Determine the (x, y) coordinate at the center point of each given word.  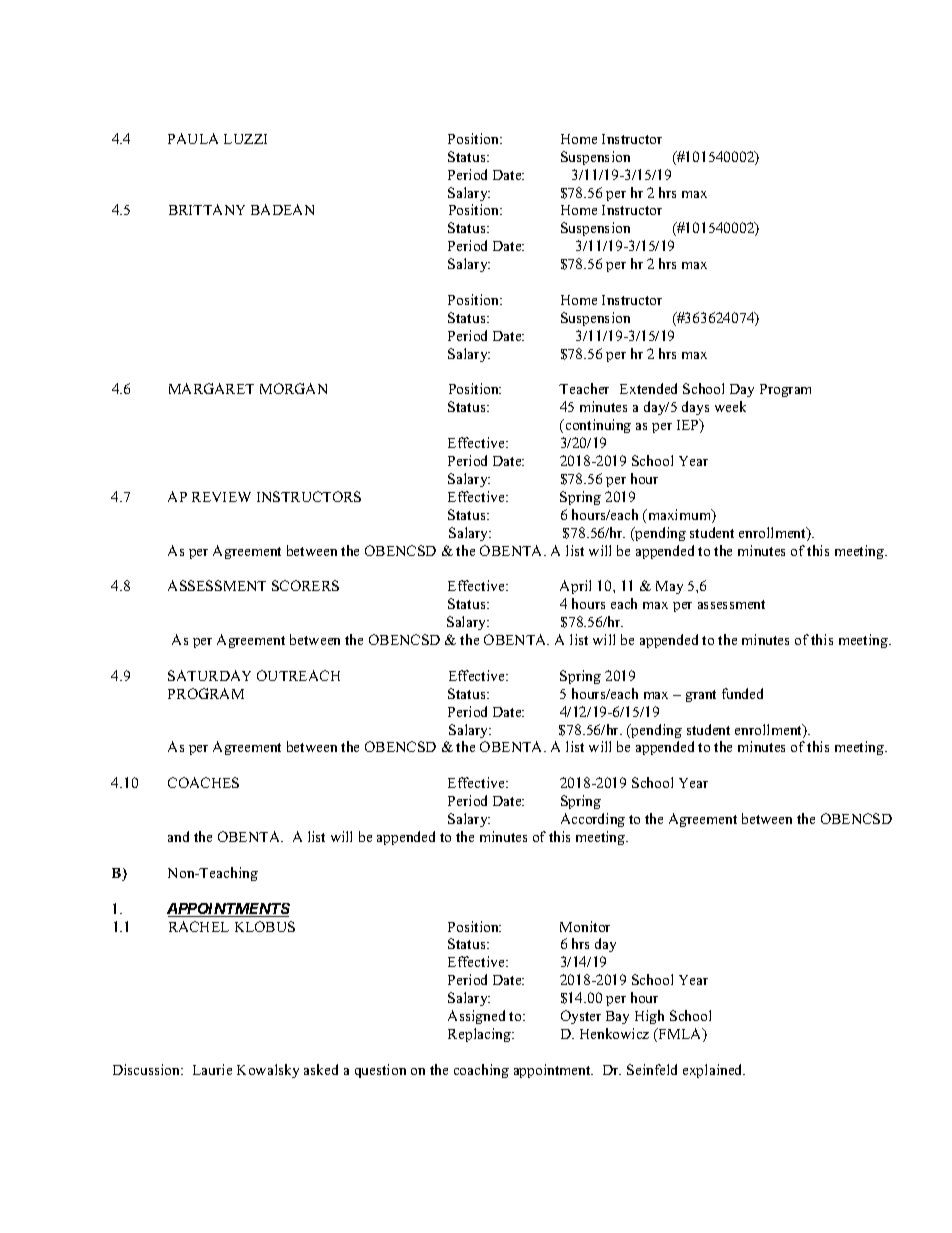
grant (701, 696)
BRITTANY (207, 209)
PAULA (193, 138)
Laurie (212, 1069)
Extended (648, 388)
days (695, 408)
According (593, 820)
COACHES (203, 782)
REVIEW (221, 497)
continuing (597, 426)
